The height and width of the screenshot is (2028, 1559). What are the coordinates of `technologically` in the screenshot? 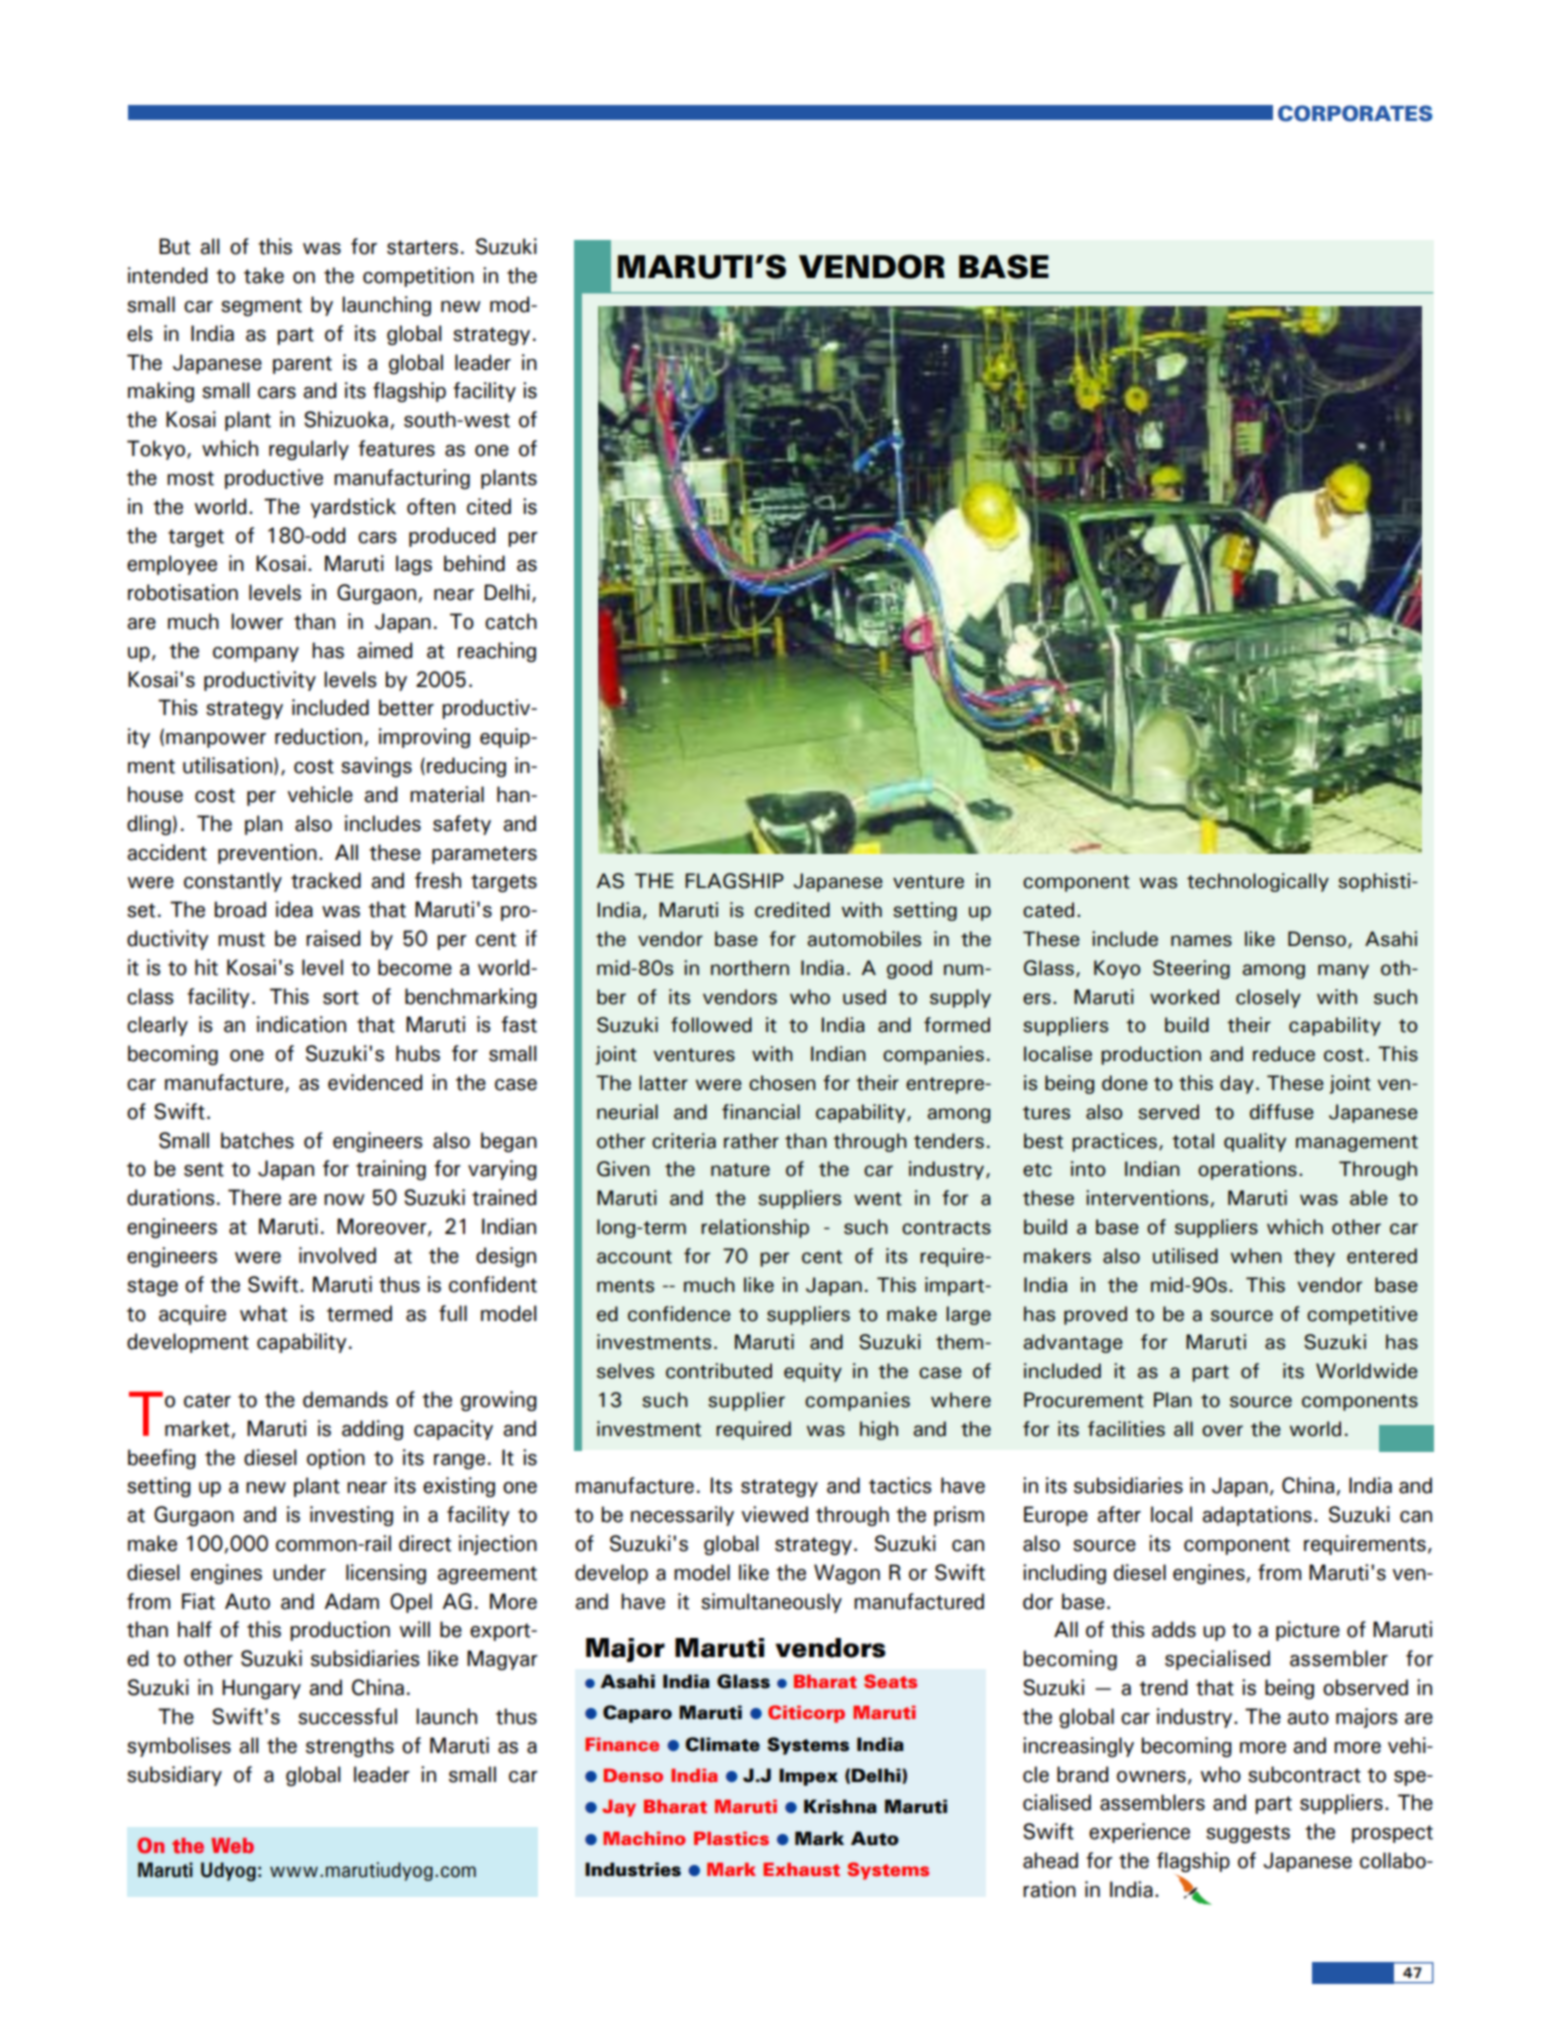 It's located at (1258, 882).
